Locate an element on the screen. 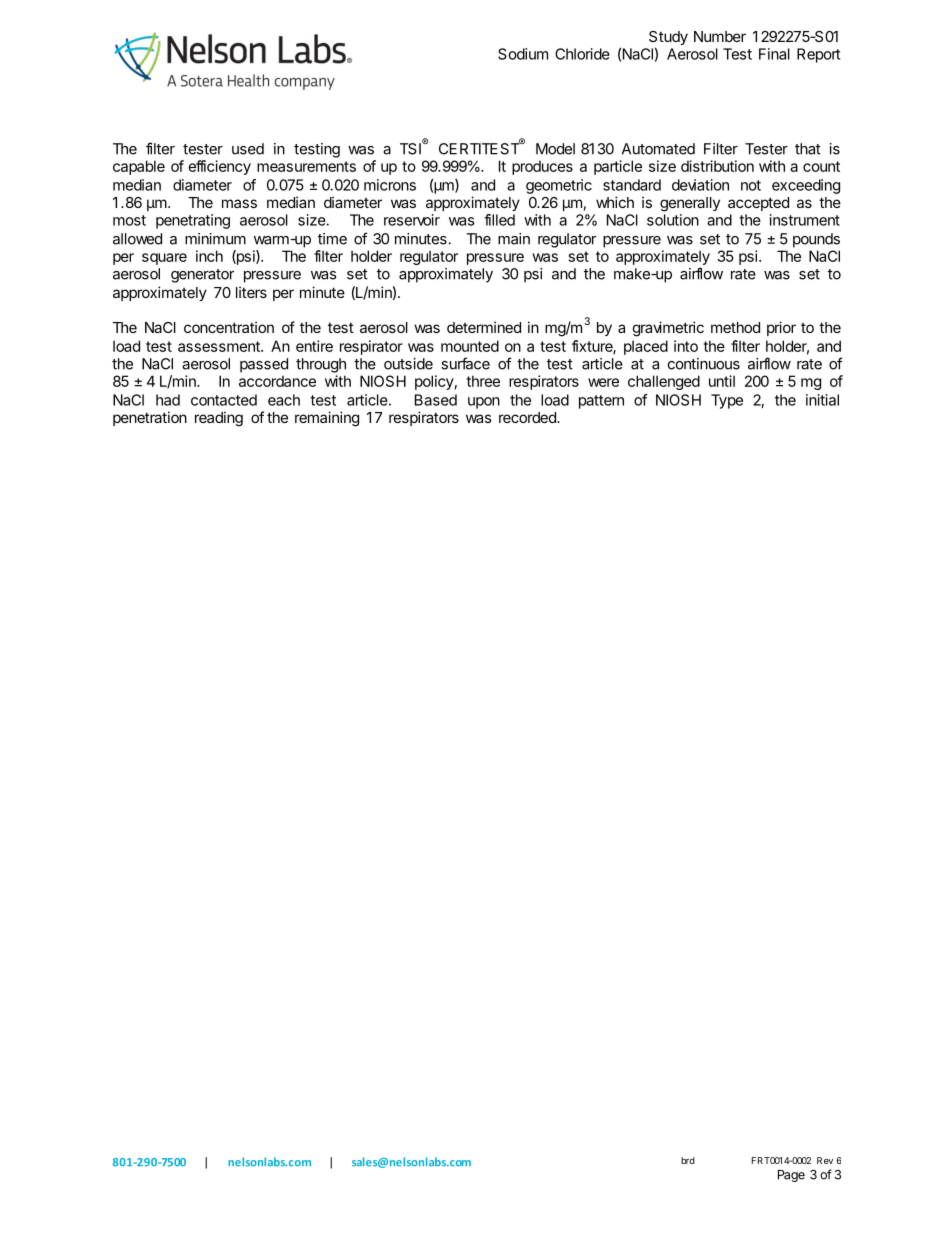  Sodium is located at coordinates (523, 54).
